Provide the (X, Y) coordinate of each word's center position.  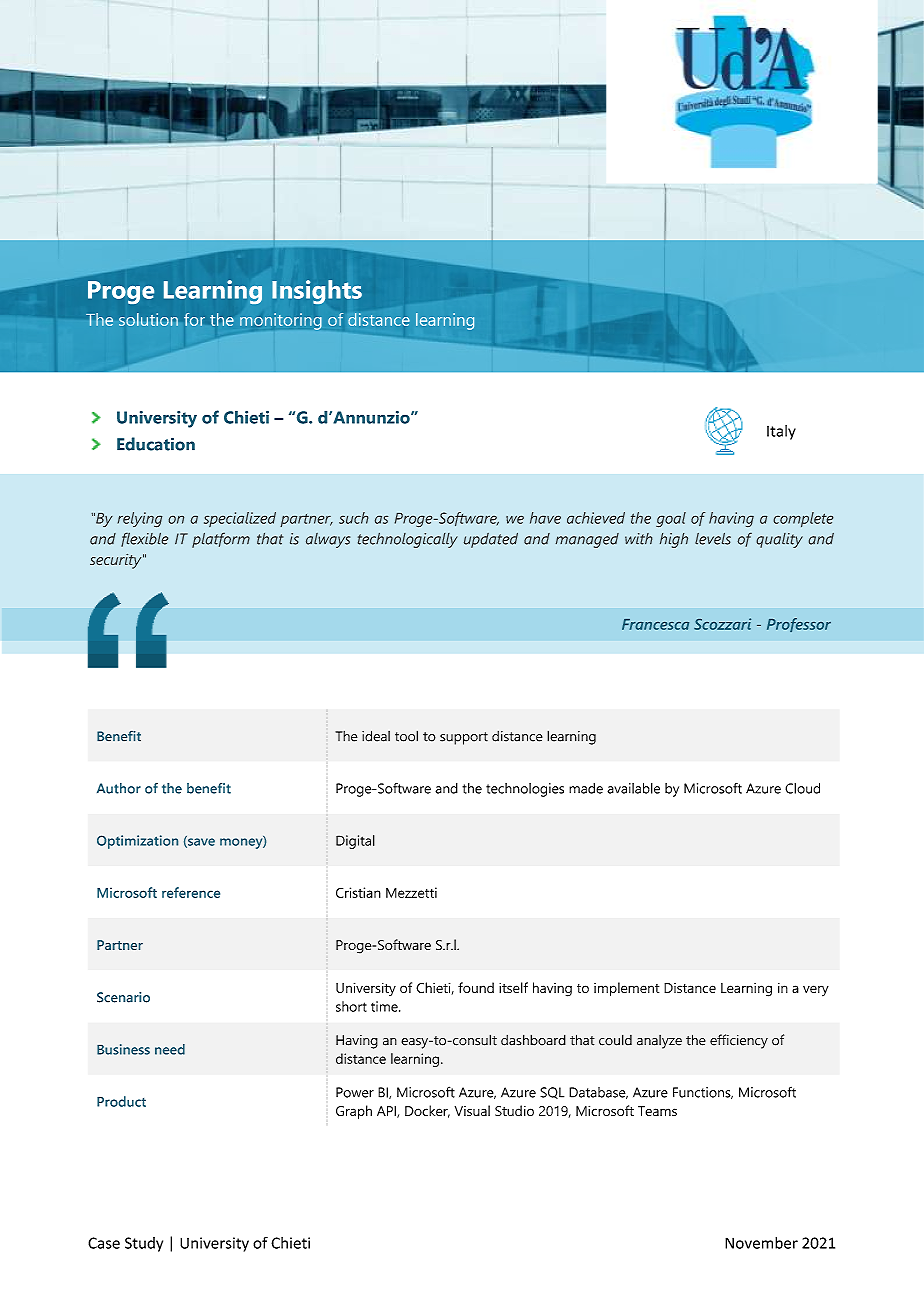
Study (144, 1244)
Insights (317, 292)
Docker (427, 1111)
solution (148, 319)
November (761, 1243)
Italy (781, 432)
